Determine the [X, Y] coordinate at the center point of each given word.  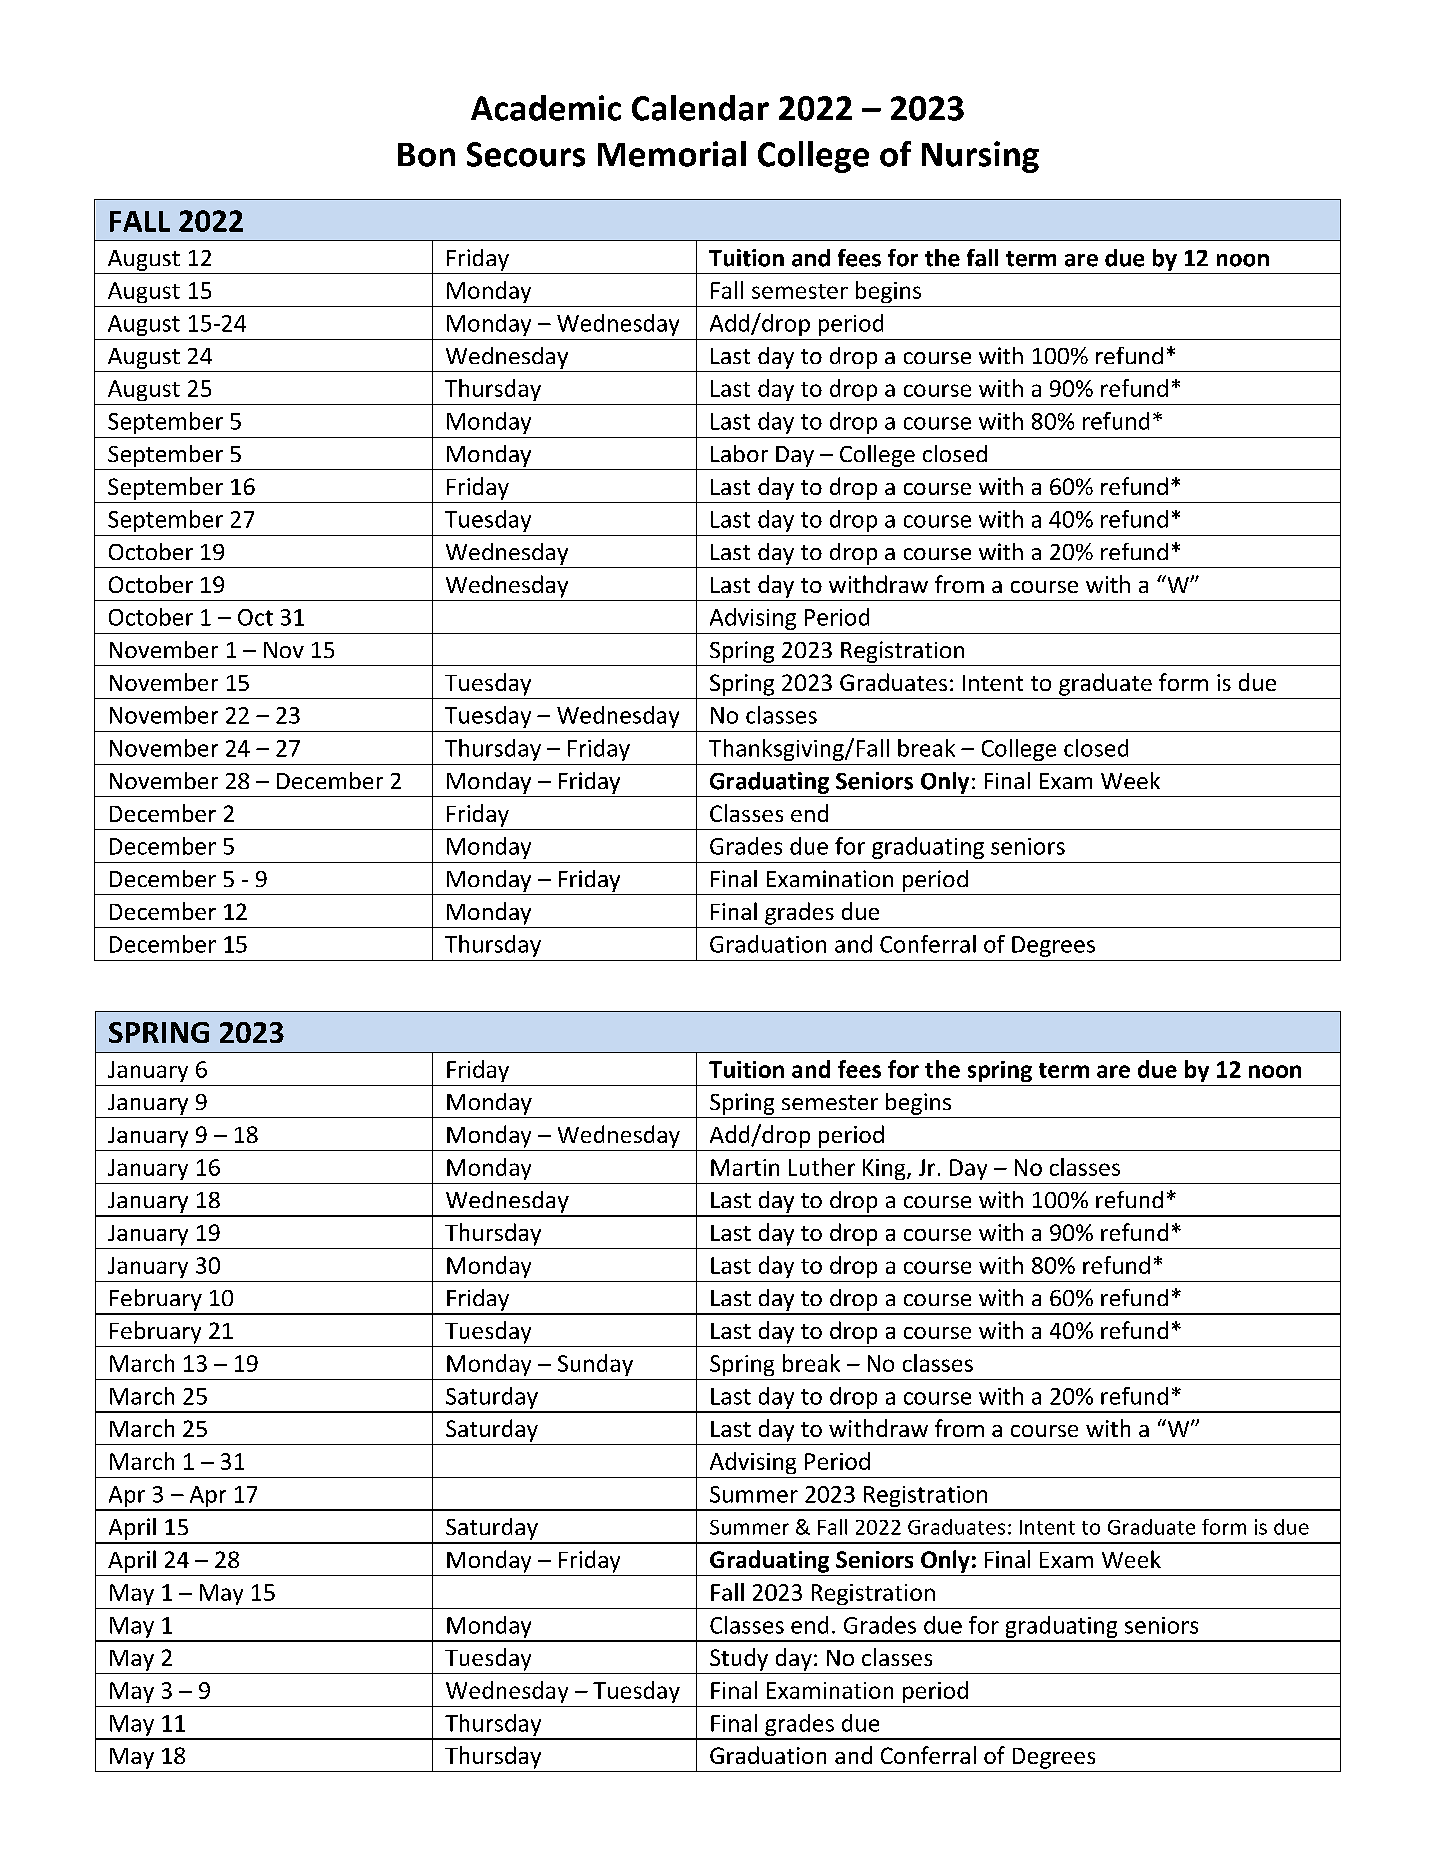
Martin [745, 1167]
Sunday [595, 1365]
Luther [822, 1167]
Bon [426, 155]
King [885, 1169]
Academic [546, 108]
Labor [739, 453]
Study [739, 1659]
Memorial [672, 154]
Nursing [980, 157]
